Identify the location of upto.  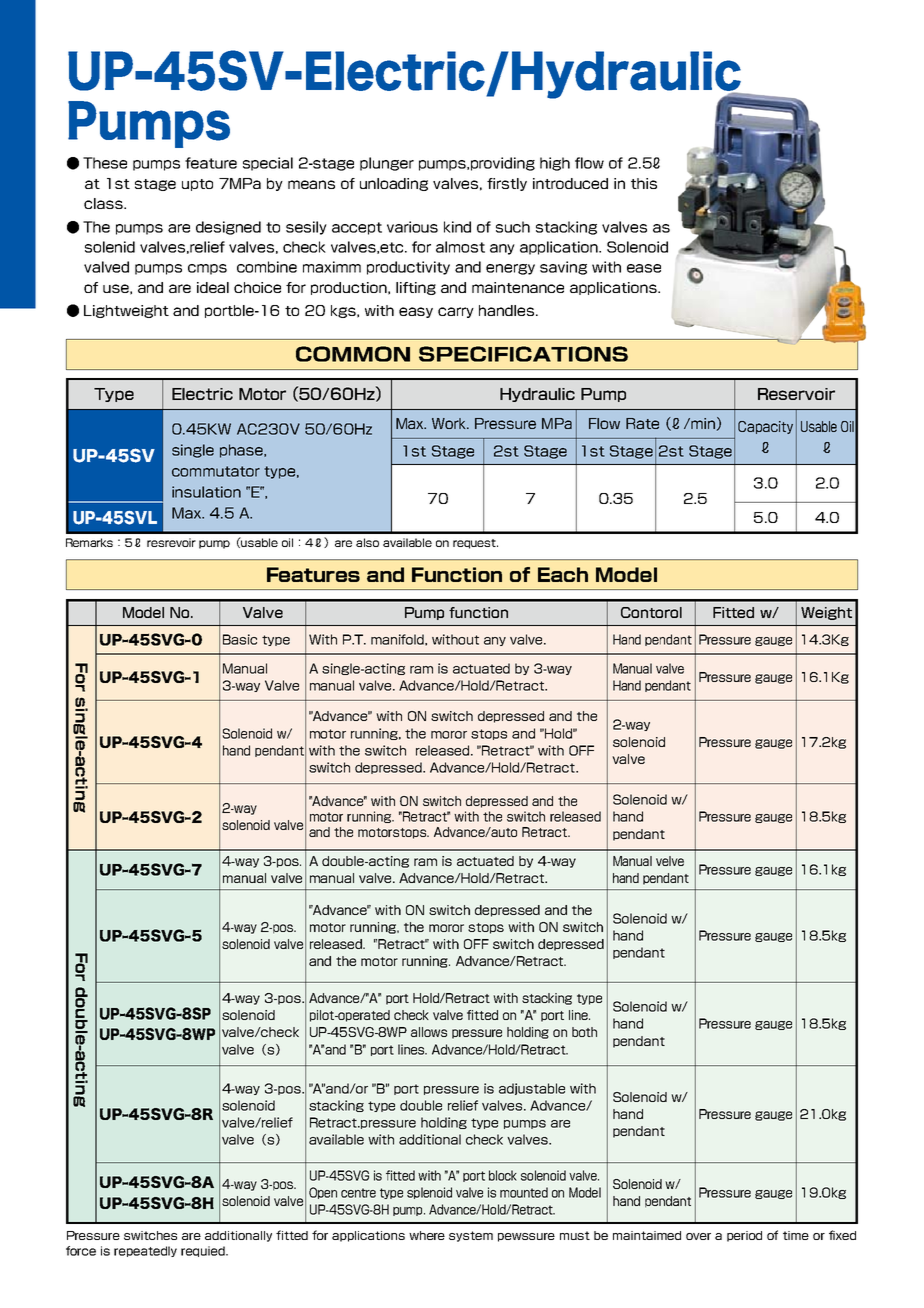
(197, 185).
